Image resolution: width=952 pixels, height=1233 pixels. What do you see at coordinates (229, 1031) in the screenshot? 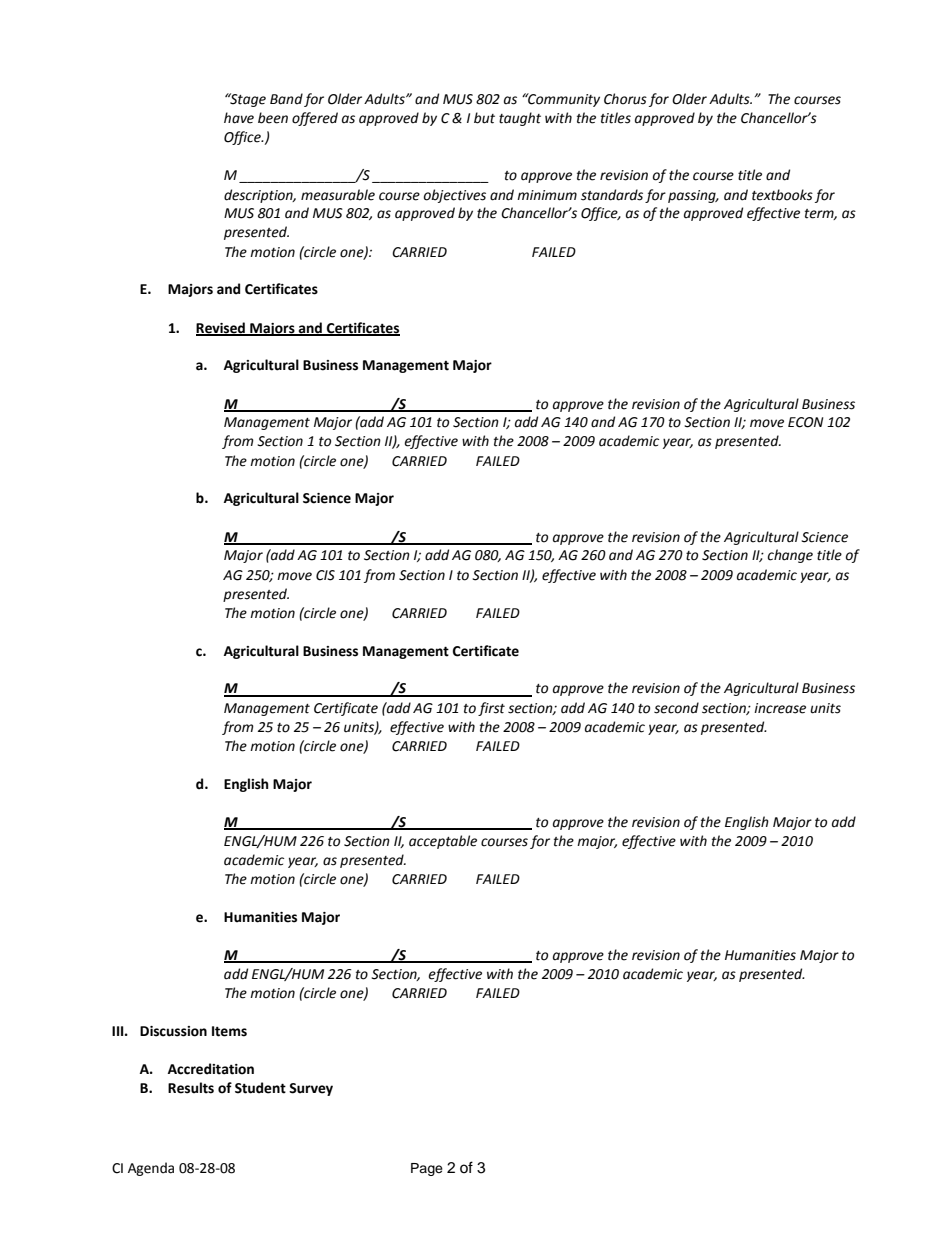
I see `Items` at bounding box center [229, 1031].
